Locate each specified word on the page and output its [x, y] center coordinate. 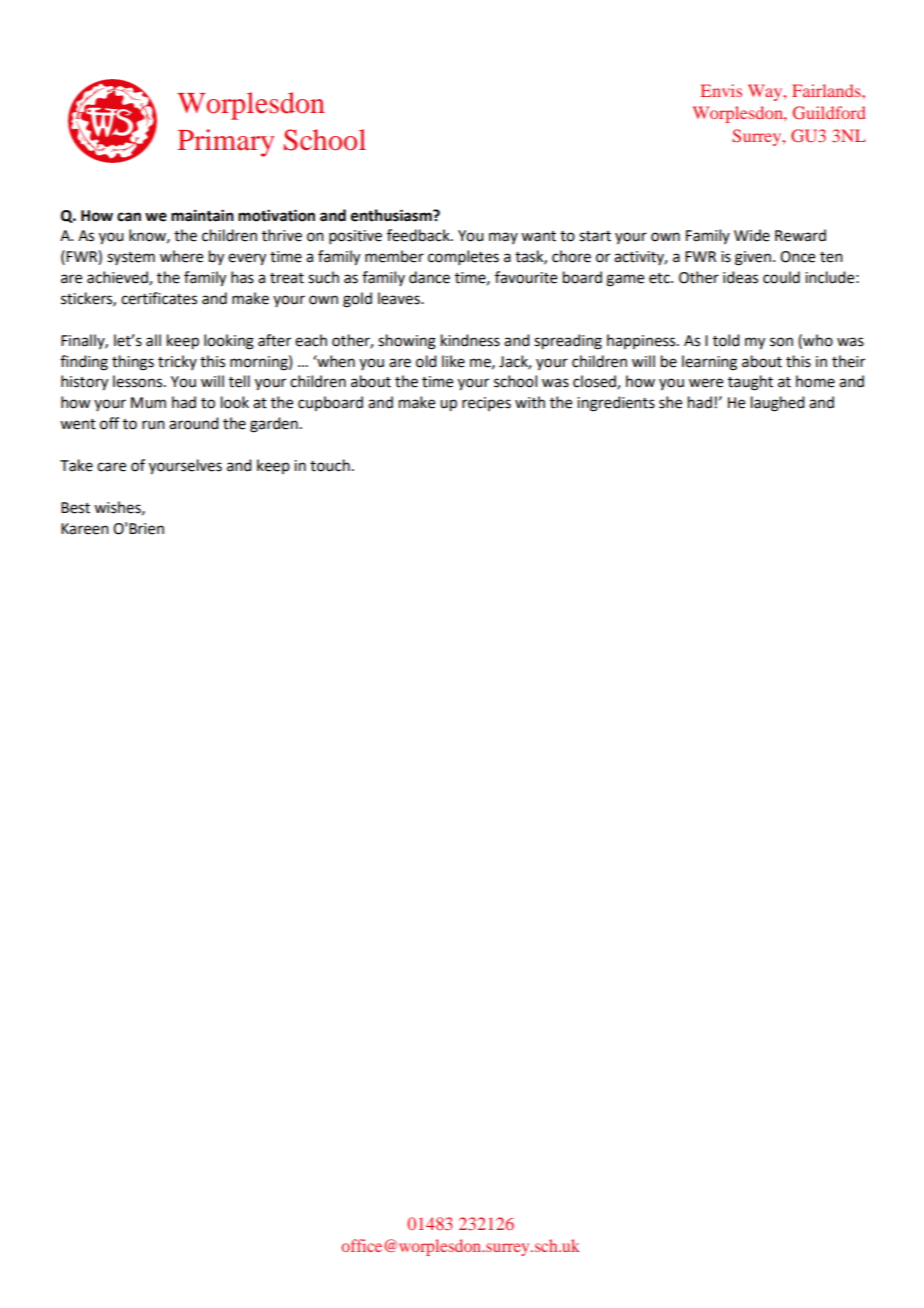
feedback [419, 235]
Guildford [829, 112]
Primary [226, 143]
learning [709, 363]
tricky [177, 362]
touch [330, 465]
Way [766, 92]
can [129, 217]
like [453, 361]
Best [75, 508]
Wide [752, 235]
